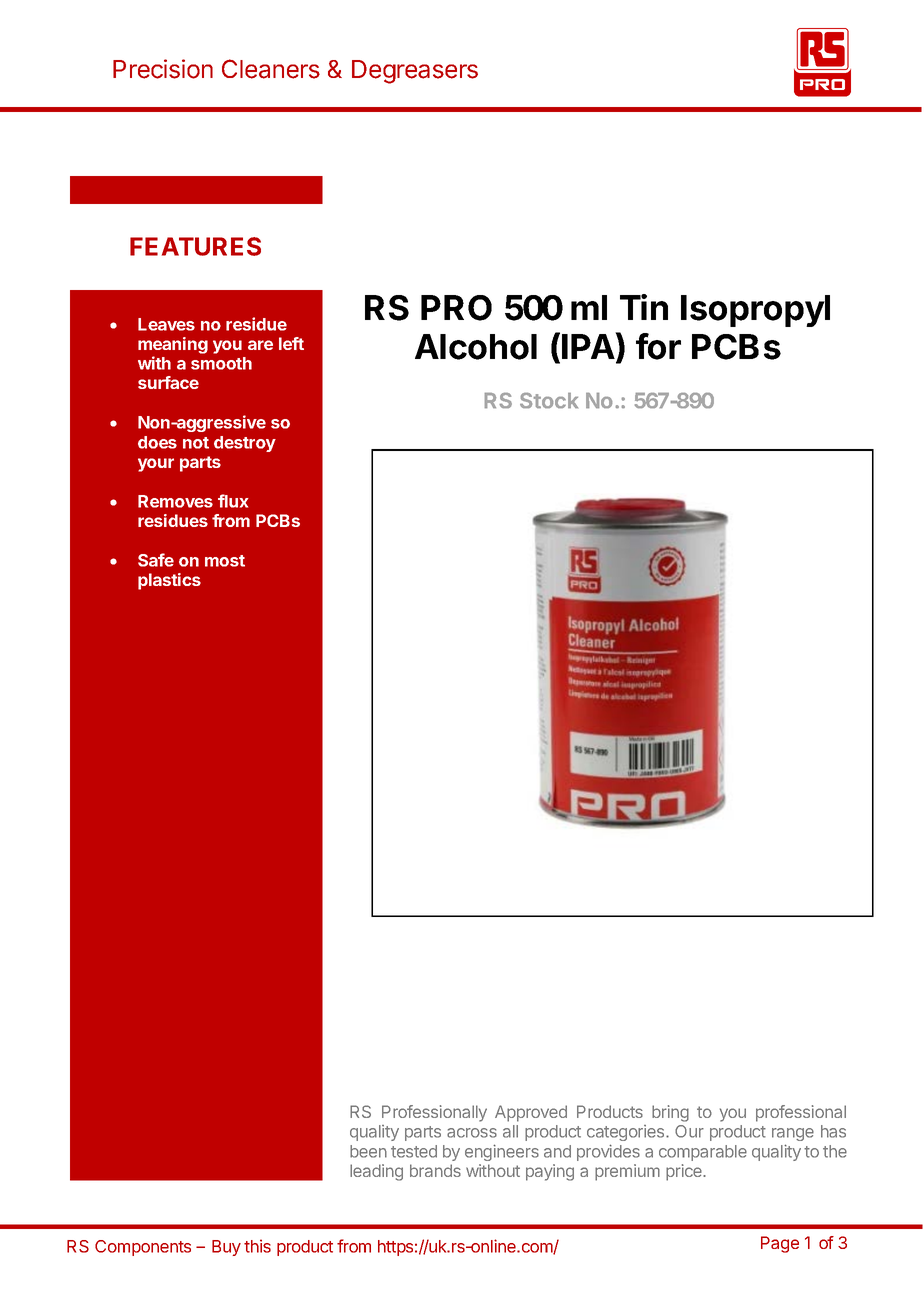  What do you see at coordinates (658, 346) in the screenshot?
I see `for` at bounding box center [658, 346].
